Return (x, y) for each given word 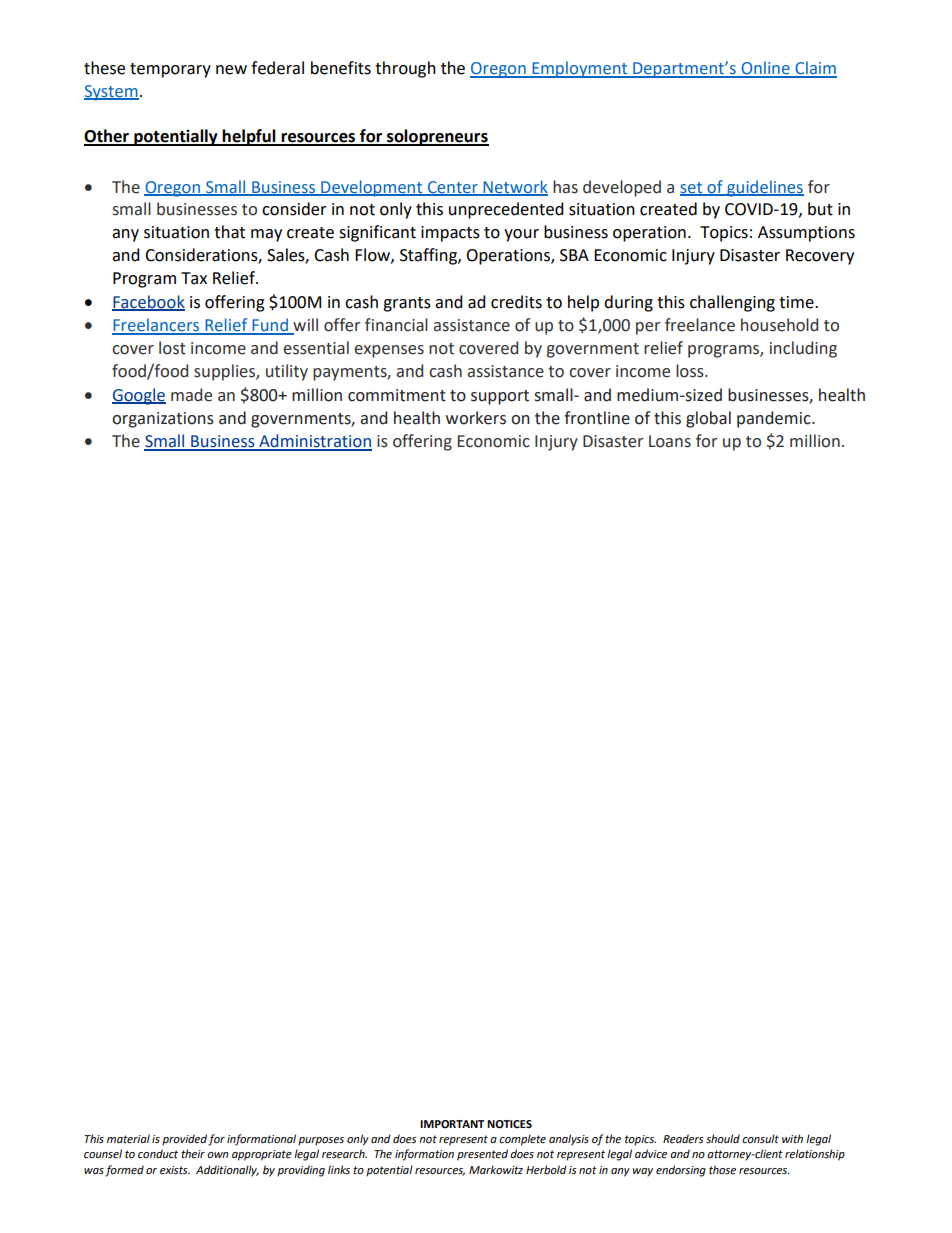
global (708, 419)
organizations (163, 420)
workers (476, 418)
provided (185, 1140)
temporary (170, 70)
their (193, 1153)
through (405, 69)
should (723, 1138)
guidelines (764, 188)
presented (482, 1155)
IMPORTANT (452, 1124)
